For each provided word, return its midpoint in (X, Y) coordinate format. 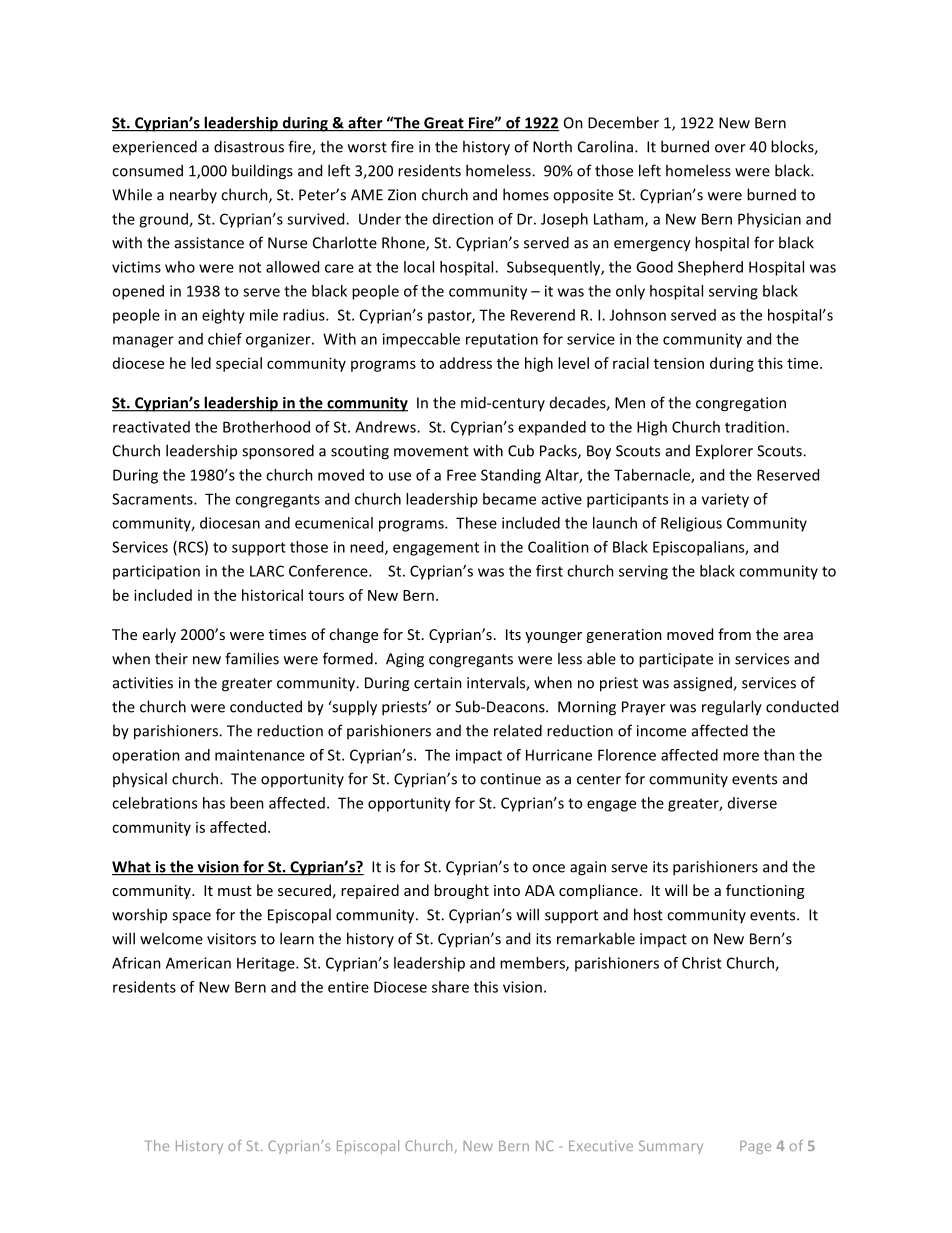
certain (438, 683)
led (201, 363)
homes (526, 194)
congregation (741, 404)
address (466, 363)
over (730, 148)
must (235, 891)
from (734, 634)
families (252, 658)
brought (461, 891)
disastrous (249, 146)
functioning (765, 891)
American (198, 963)
